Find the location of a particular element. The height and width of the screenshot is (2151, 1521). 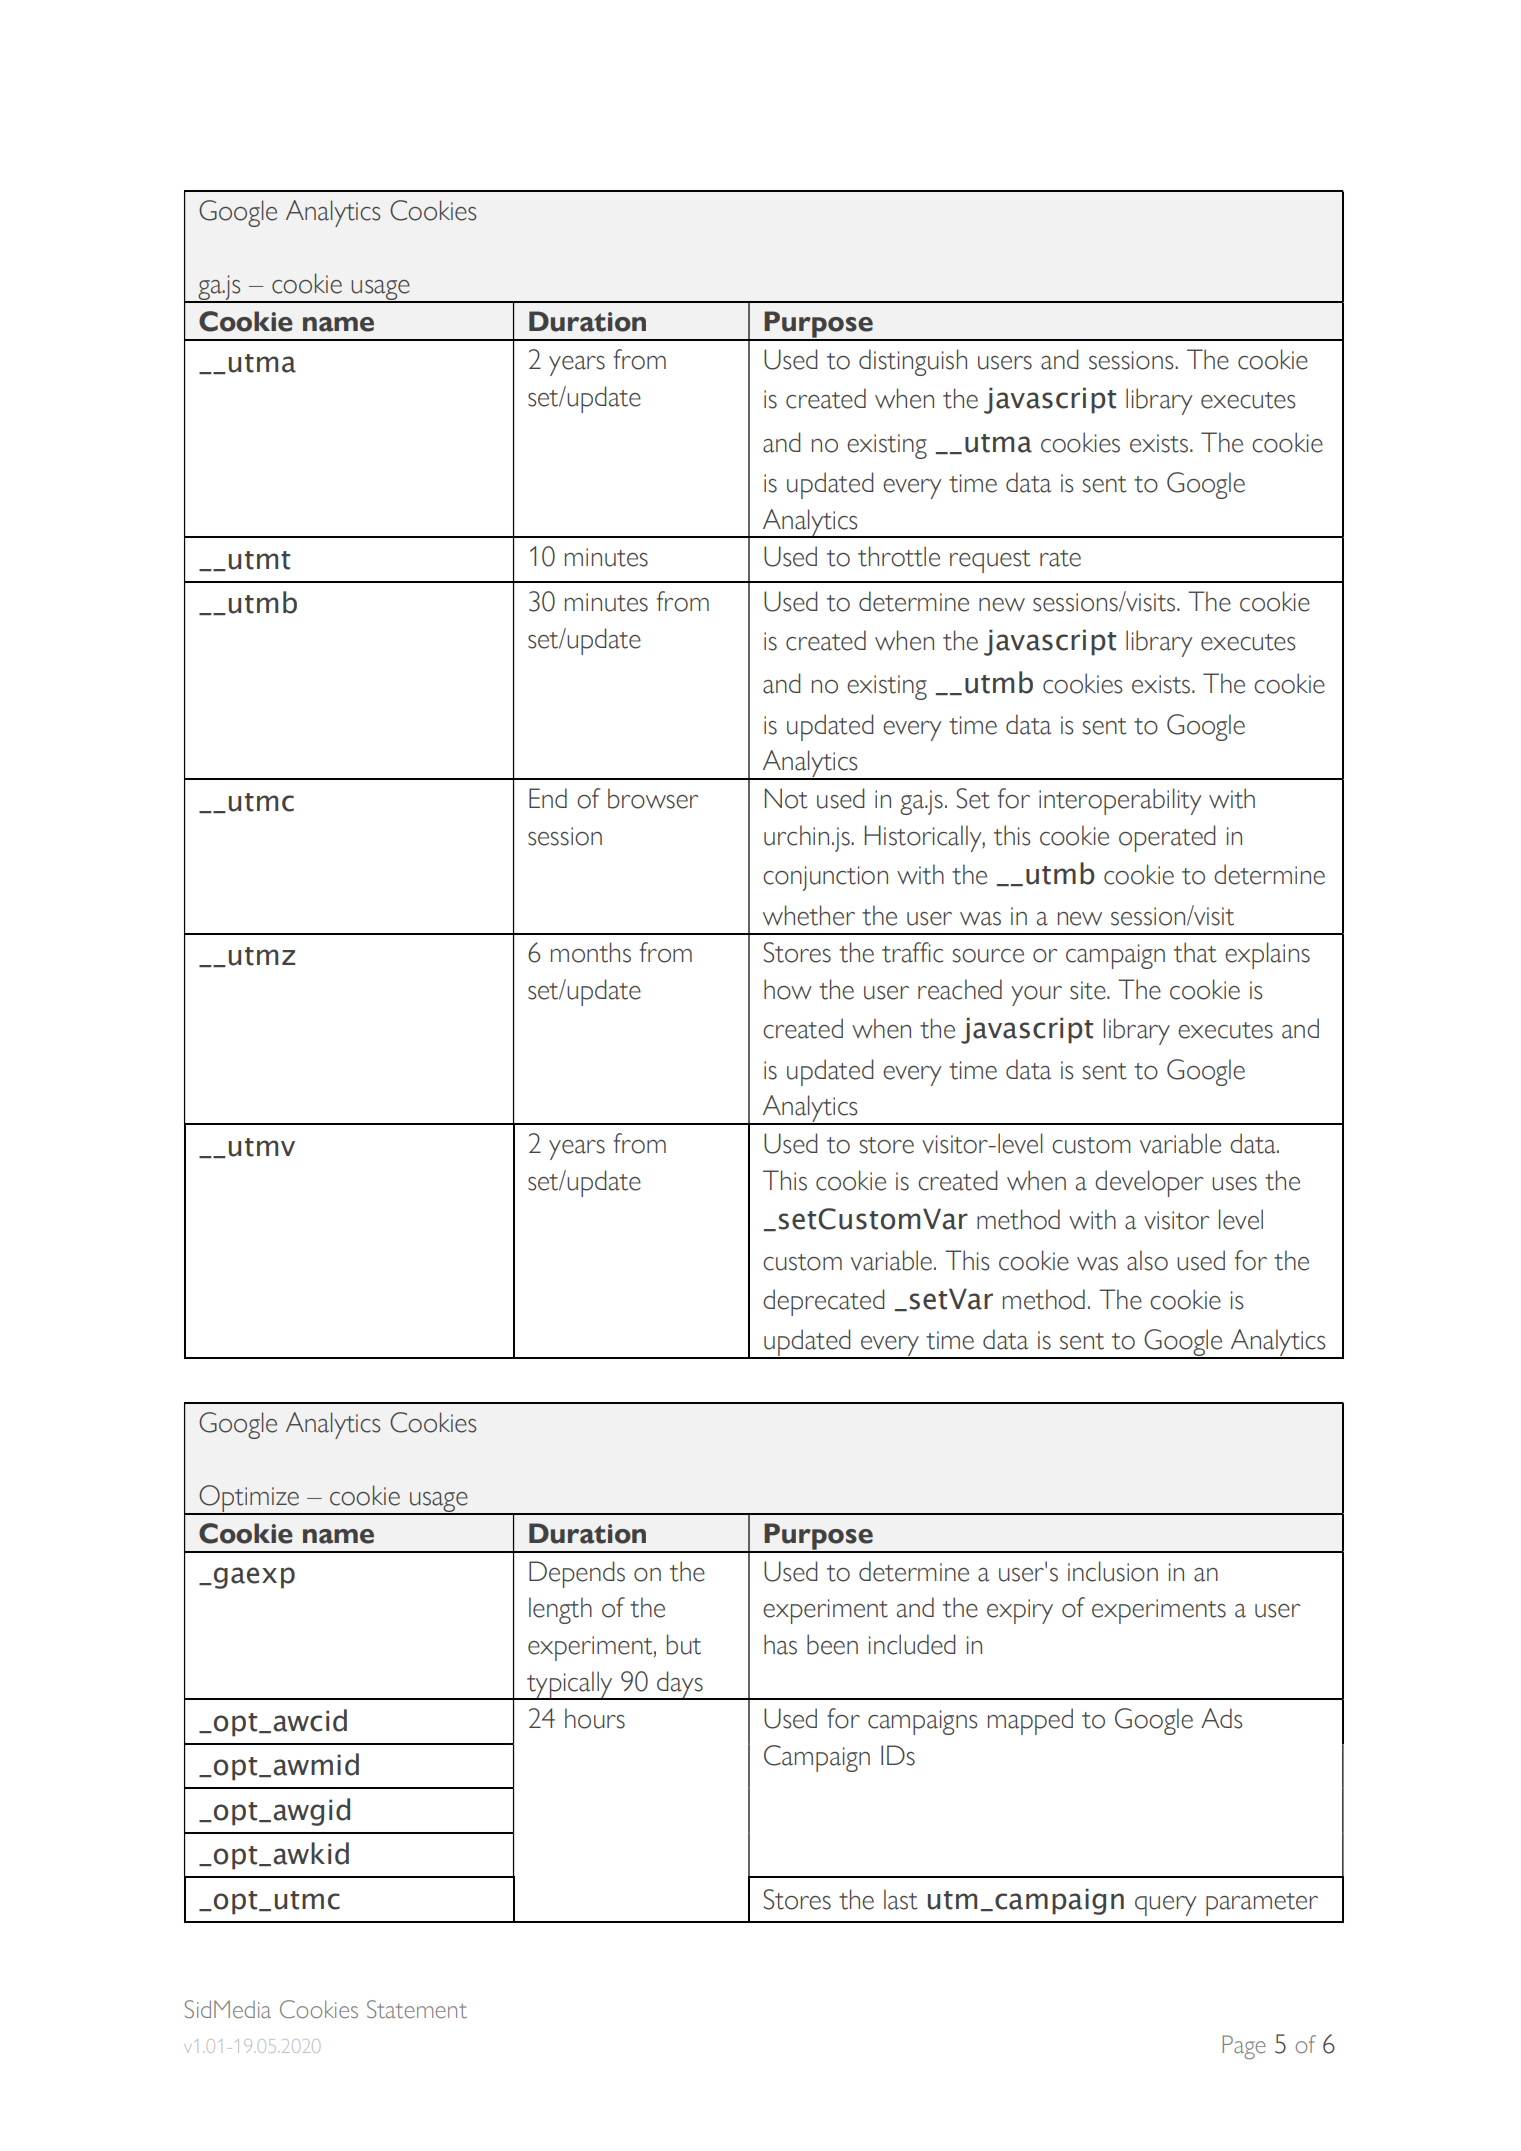

distinguish is located at coordinates (913, 362).
